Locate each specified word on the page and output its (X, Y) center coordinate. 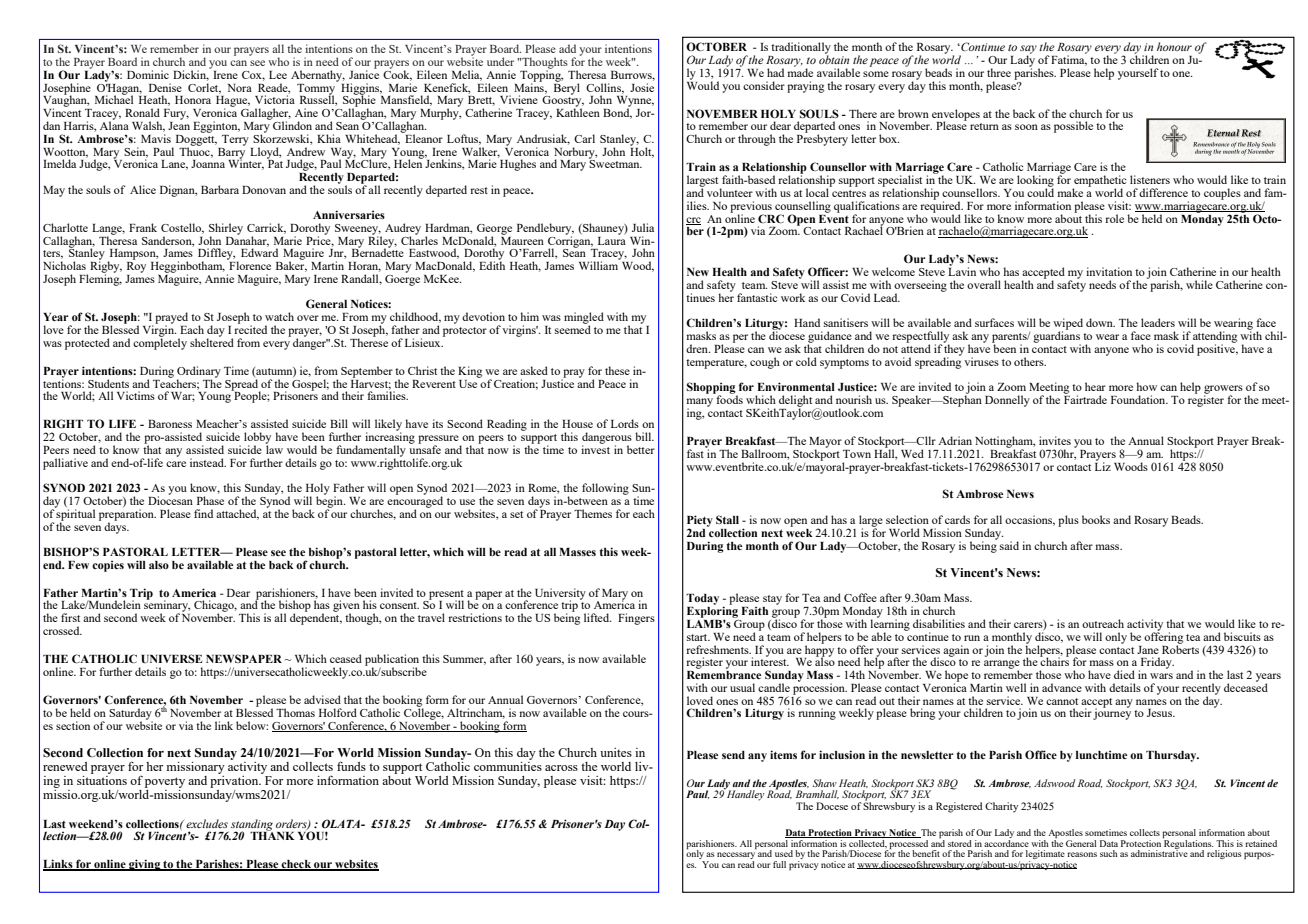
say (1028, 50)
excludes (207, 823)
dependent (316, 618)
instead (208, 462)
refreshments (718, 649)
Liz (1103, 465)
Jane (1148, 650)
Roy (136, 267)
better (641, 449)
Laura (612, 239)
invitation (1109, 271)
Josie (642, 87)
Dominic (148, 74)
